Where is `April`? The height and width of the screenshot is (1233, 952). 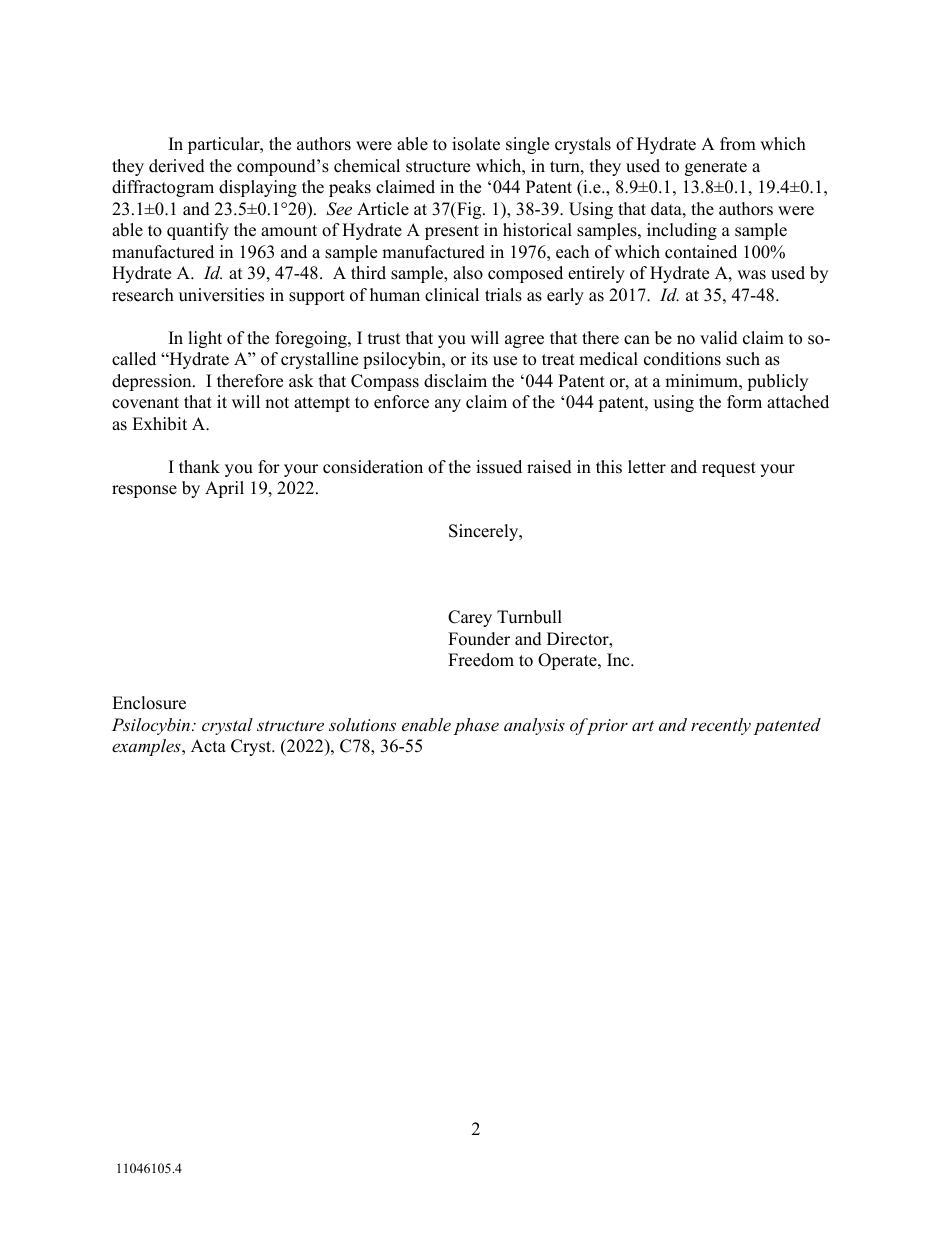 April is located at coordinates (224, 489).
